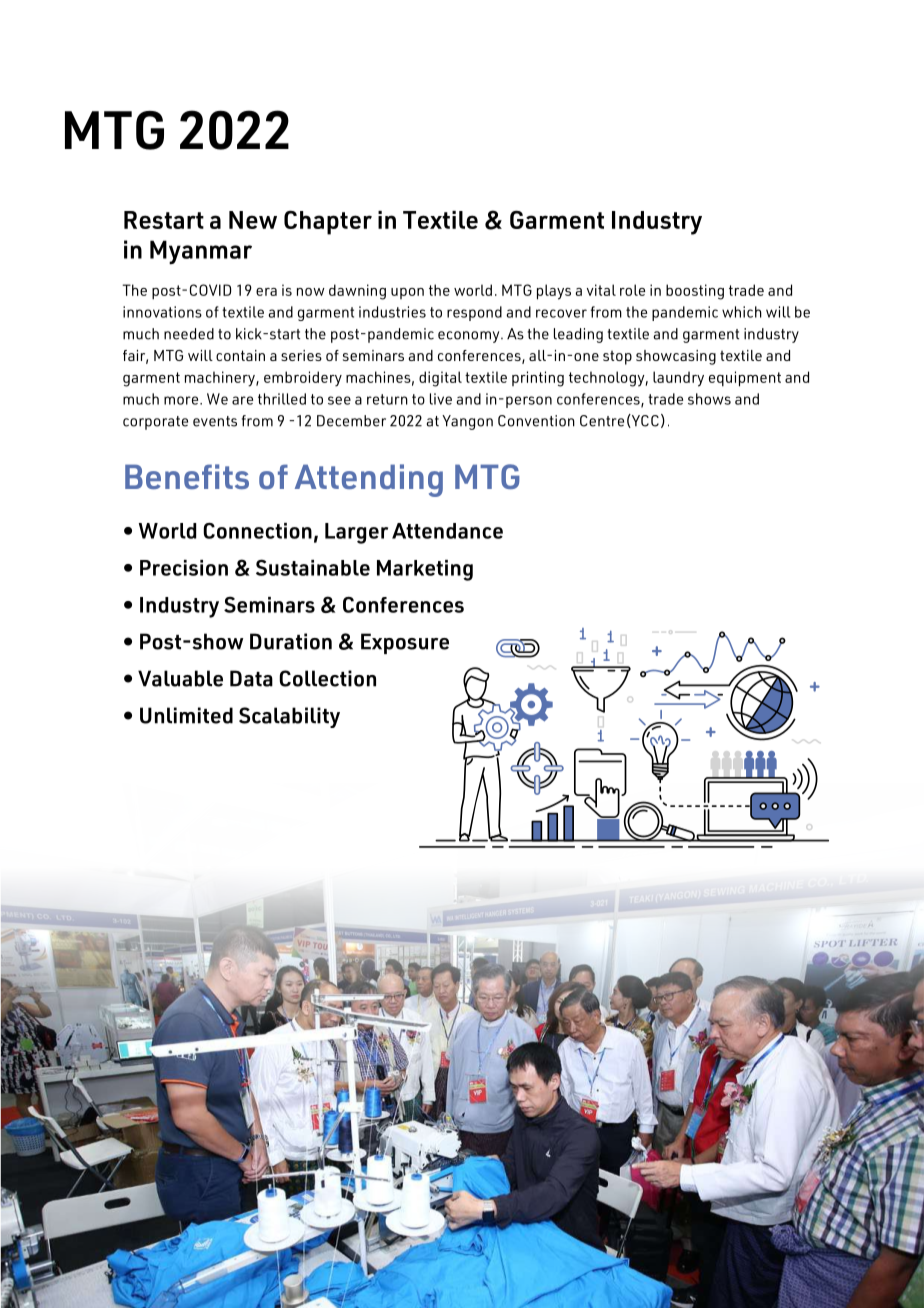  What do you see at coordinates (327, 678) in the document?
I see `Collection` at bounding box center [327, 678].
